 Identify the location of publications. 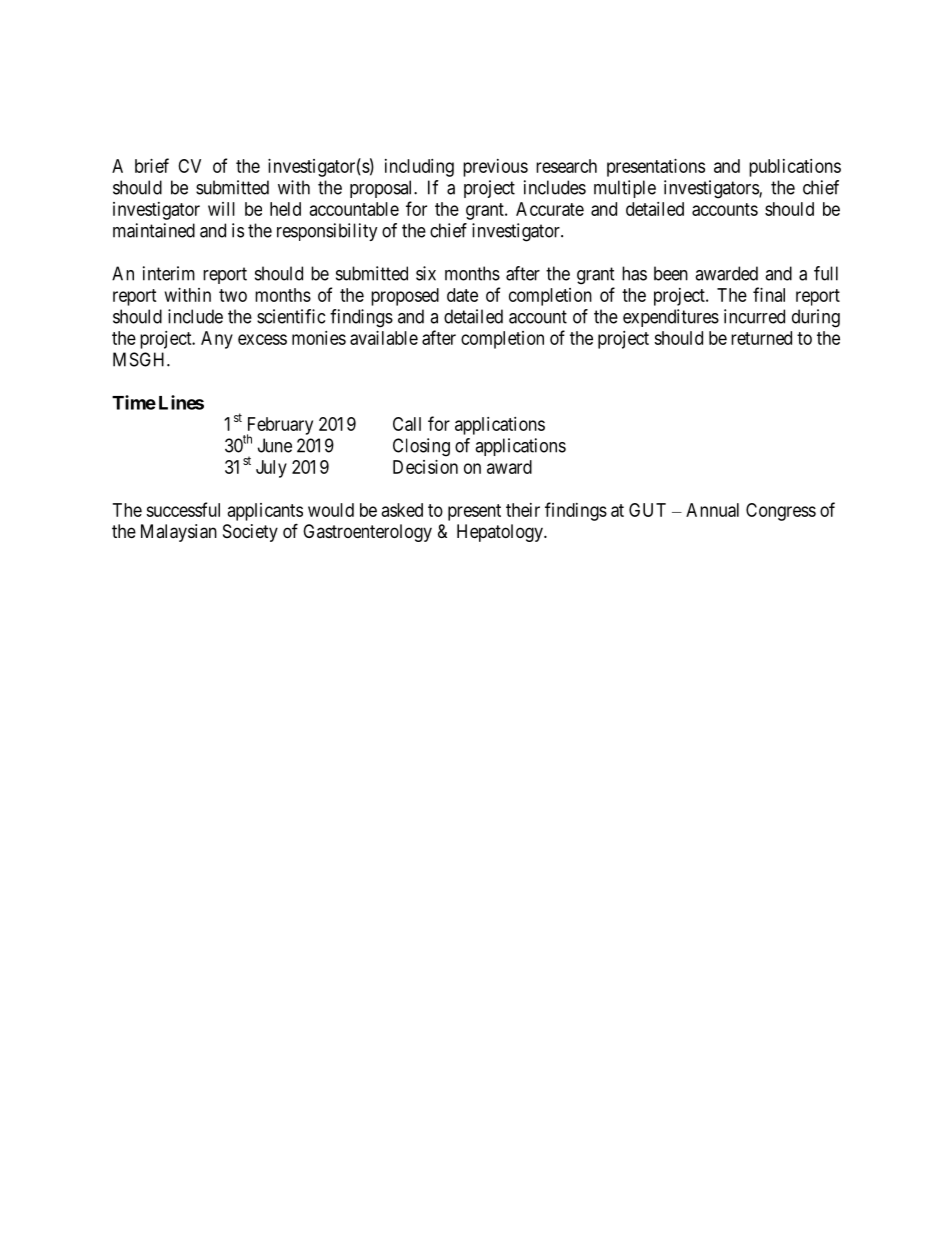
(795, 168).
